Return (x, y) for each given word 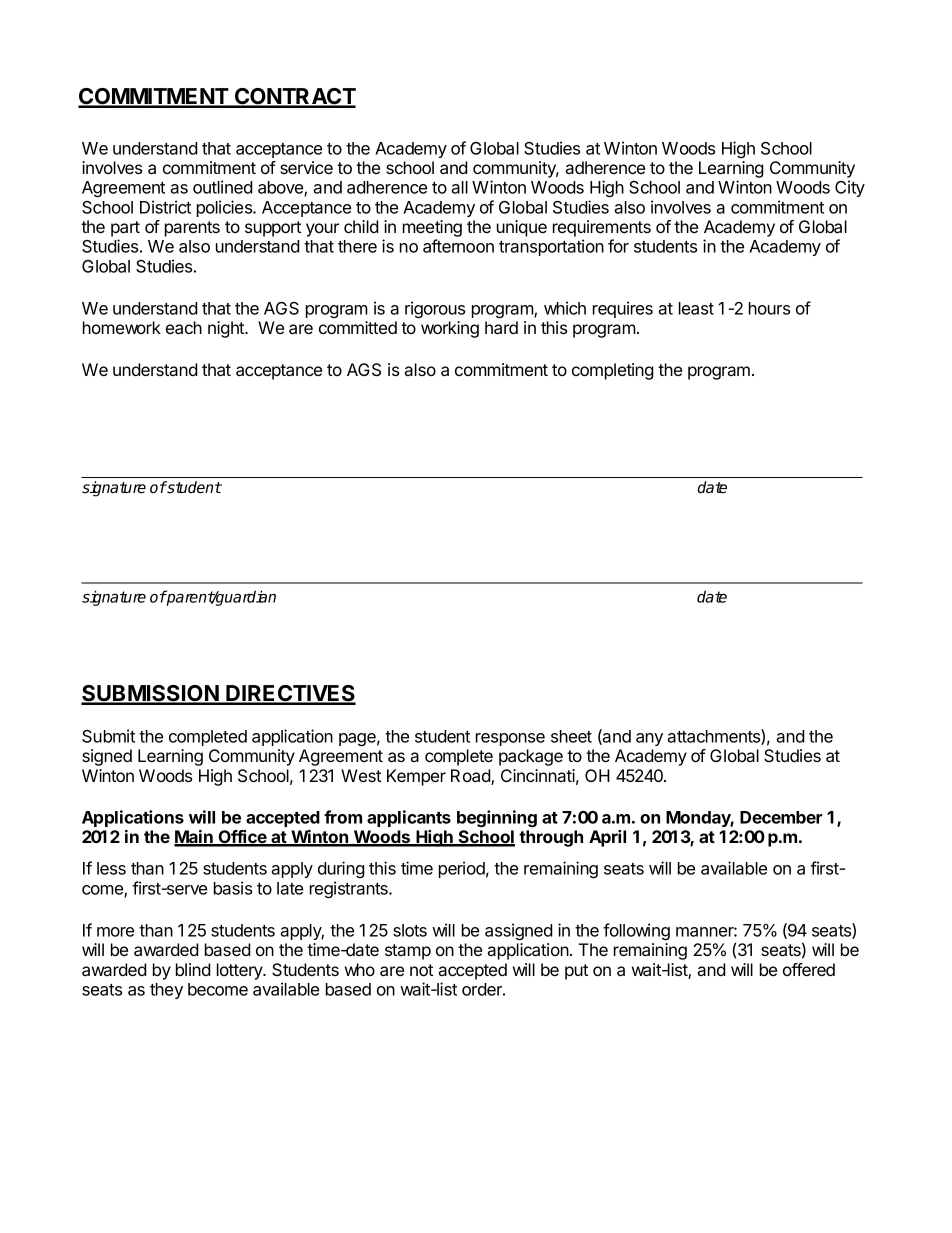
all (459, 187)
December (781, 817)
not (421, 970)
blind (193, 969)
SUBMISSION (151, 694)
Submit (108, 736)
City (850, 188)
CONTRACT (294, 97)
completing (613, 371)
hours (769, 308)
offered (809, 969)
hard (501, 327)
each (184, 327)
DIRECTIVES (290, 694)
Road (471, 777)
